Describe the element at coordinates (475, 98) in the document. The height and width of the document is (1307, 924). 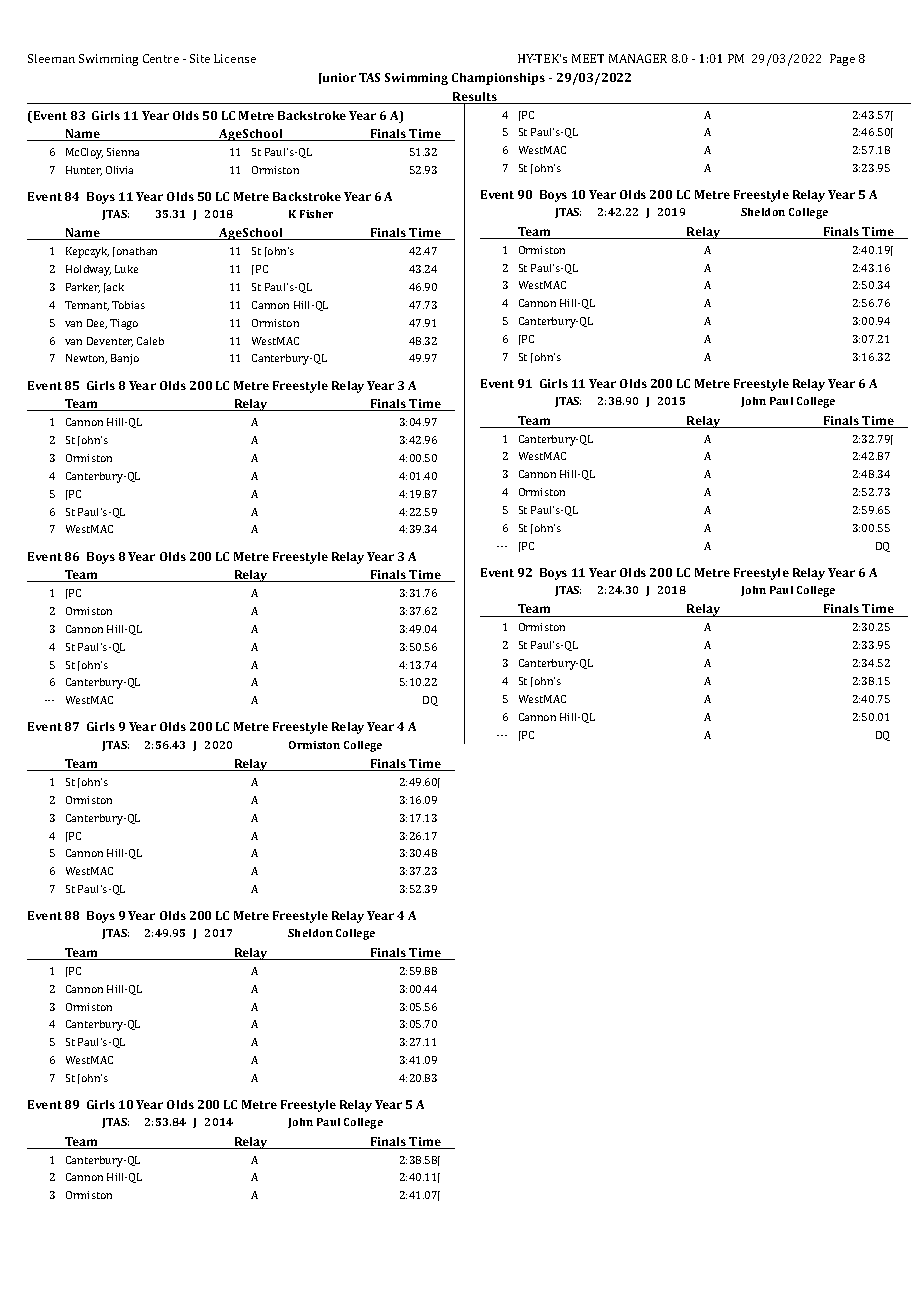
I see `Results` at that location.
